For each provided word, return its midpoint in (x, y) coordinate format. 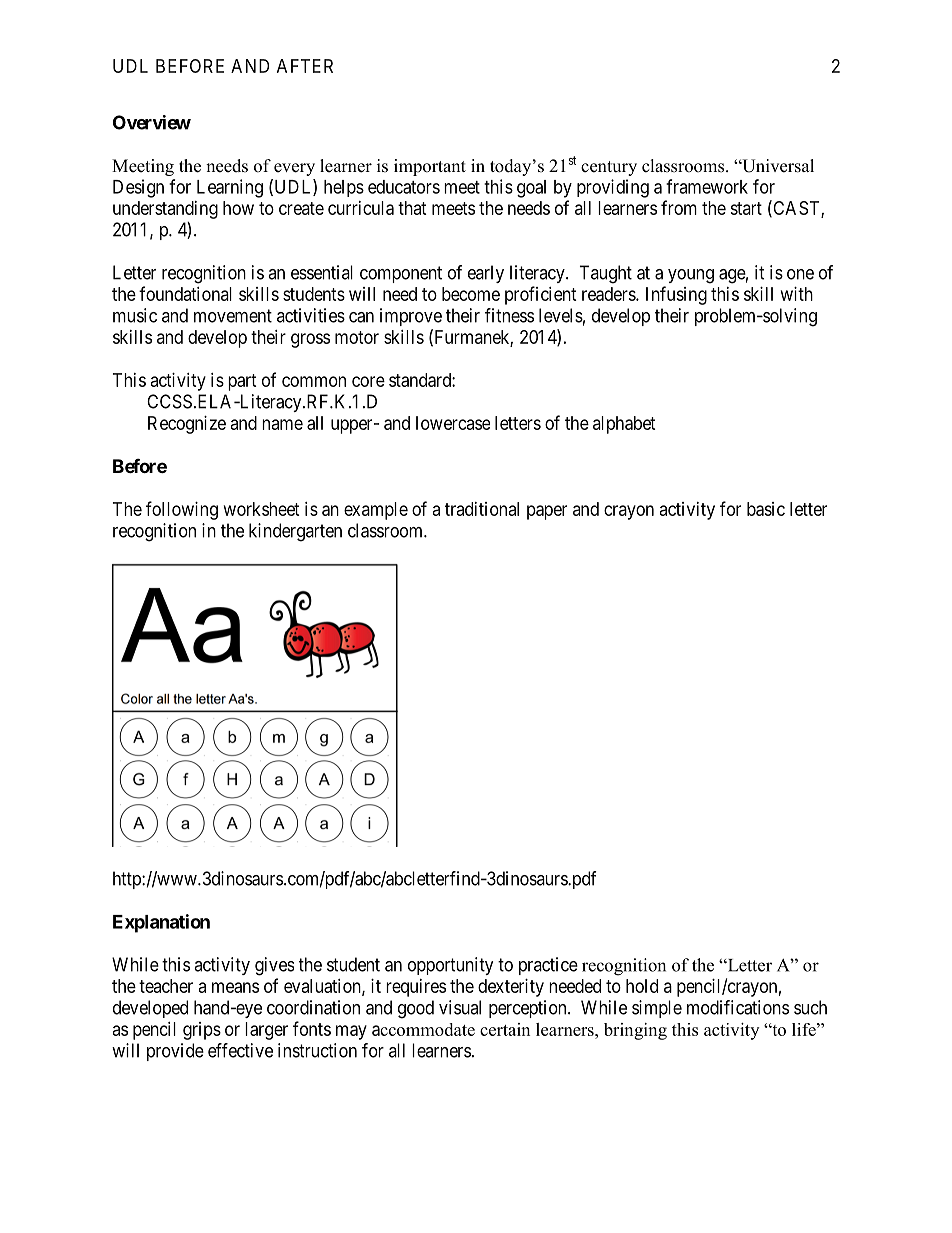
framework (707, 186)
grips (202, 1031)
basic (766, 509)
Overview (152, 122)
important (430, 167)
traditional (482, 509)
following (182, 510)
